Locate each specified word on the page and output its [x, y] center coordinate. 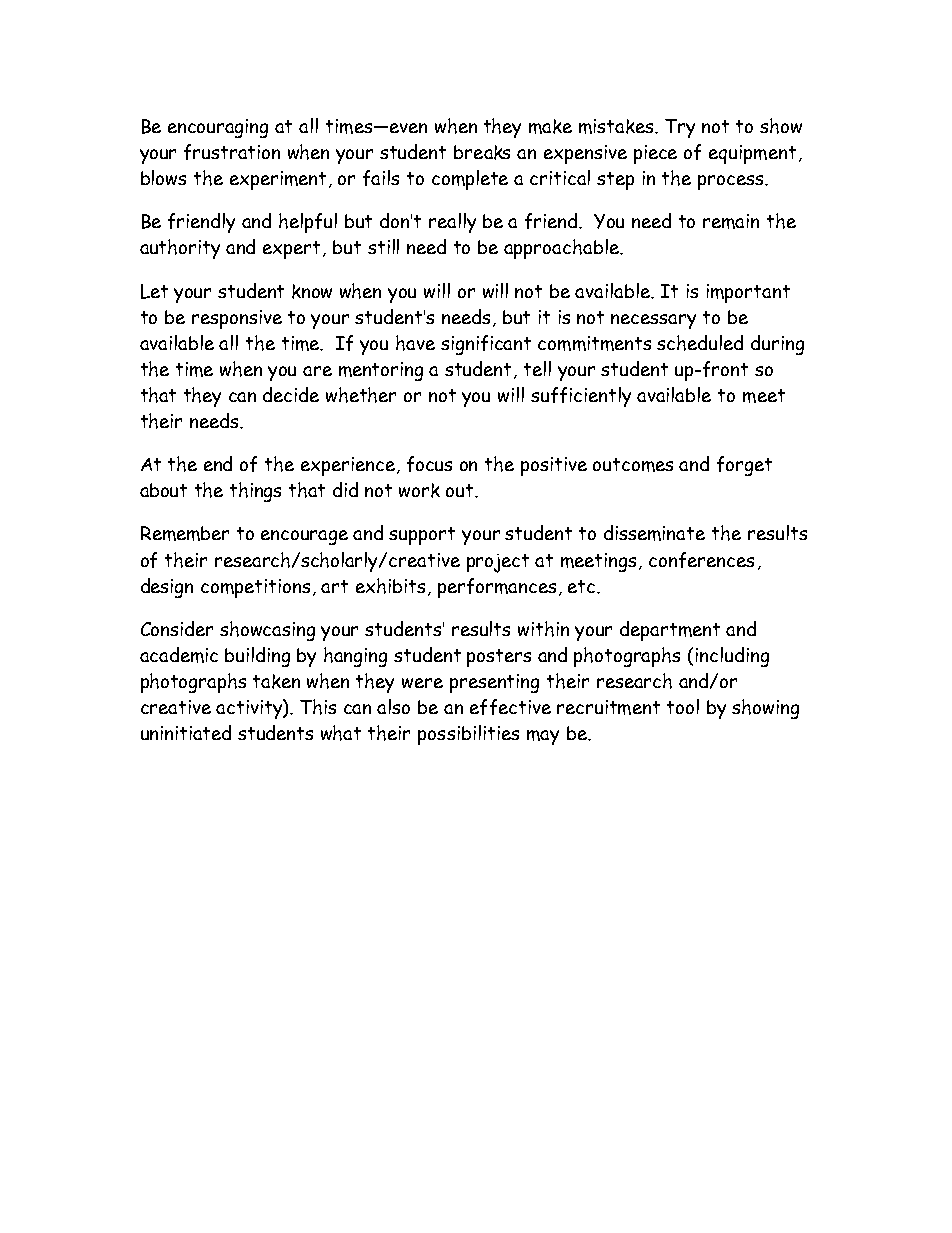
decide [291, 394]
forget [744, 466]
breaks [482, 152]
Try [680, 128]
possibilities [468, 735]
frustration [232, 152]
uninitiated [186, 732]
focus [429, 464]
